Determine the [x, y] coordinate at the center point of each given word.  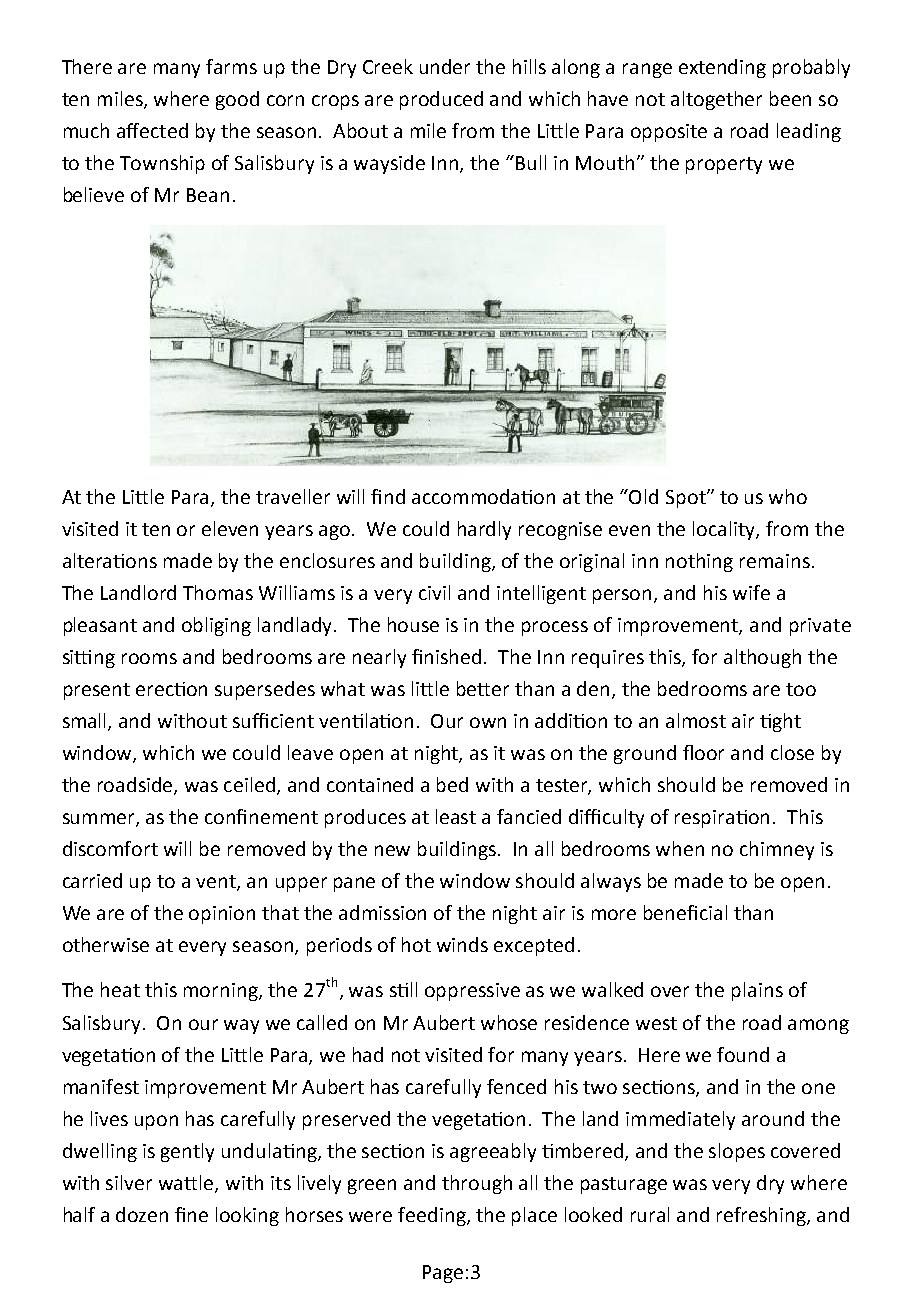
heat [120, 989]
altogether [716, 100]
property [724, 165]
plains [757, 991]
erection [171, 689]
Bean [208, 195]
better [483, 688]
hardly [484, 530]
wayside [389, 164]
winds [462, 944]
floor [703, 752]
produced [441, 100]
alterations [110, 560]
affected [152, 130]
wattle [187, 1183]
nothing [699, 562]
